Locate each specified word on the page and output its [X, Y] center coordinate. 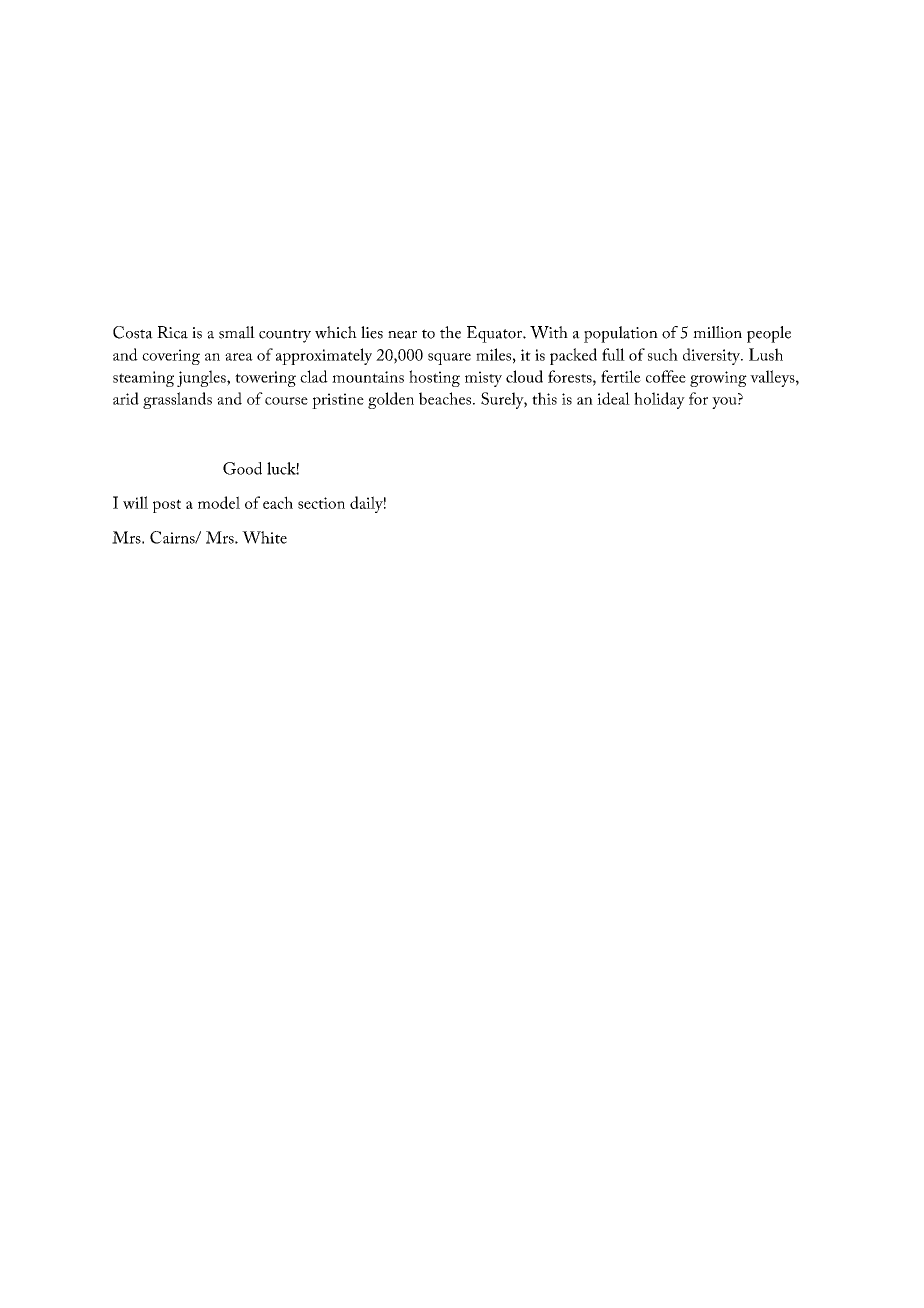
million [717, 332]
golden [391, 400]
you [725, 403]
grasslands [177, 400]
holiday [659, 400]
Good [242, 468]
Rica [172, 332]
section [321, 503]
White [264, 537]
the [450, 332]
